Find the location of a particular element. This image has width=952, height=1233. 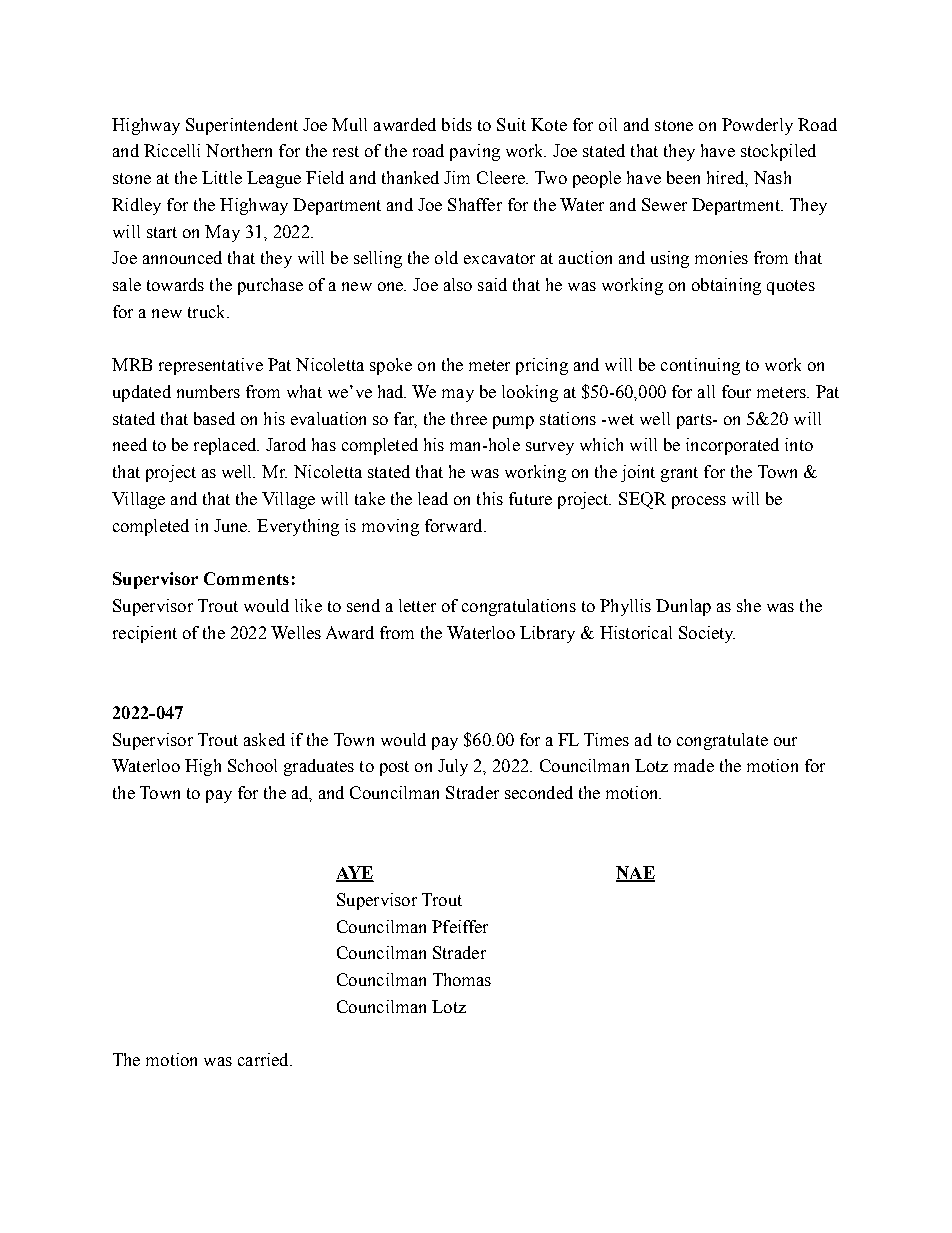

letter is located at coordinates (417, 605).
